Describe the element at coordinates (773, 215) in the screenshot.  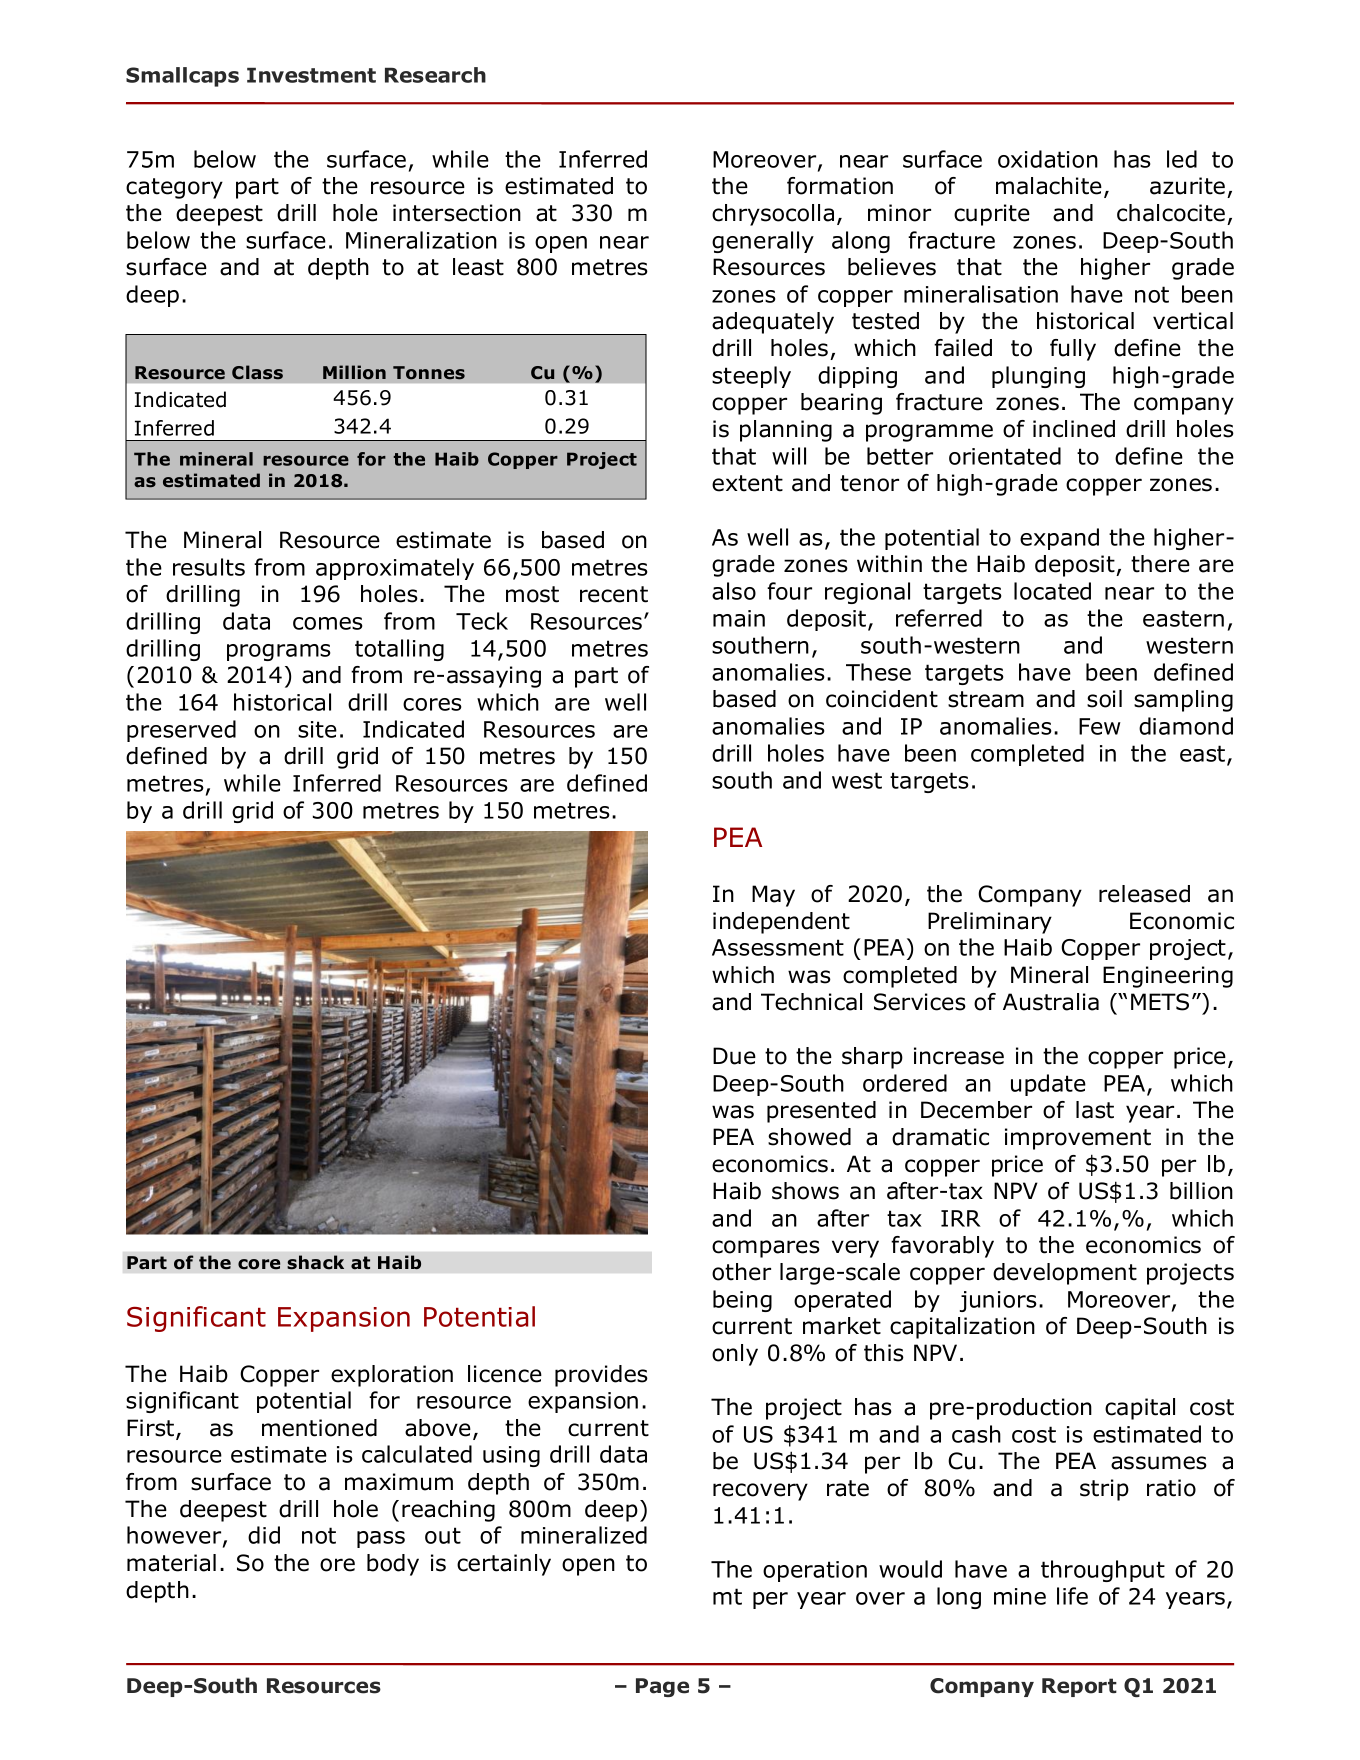
I see `chrysocolla` at that location.
